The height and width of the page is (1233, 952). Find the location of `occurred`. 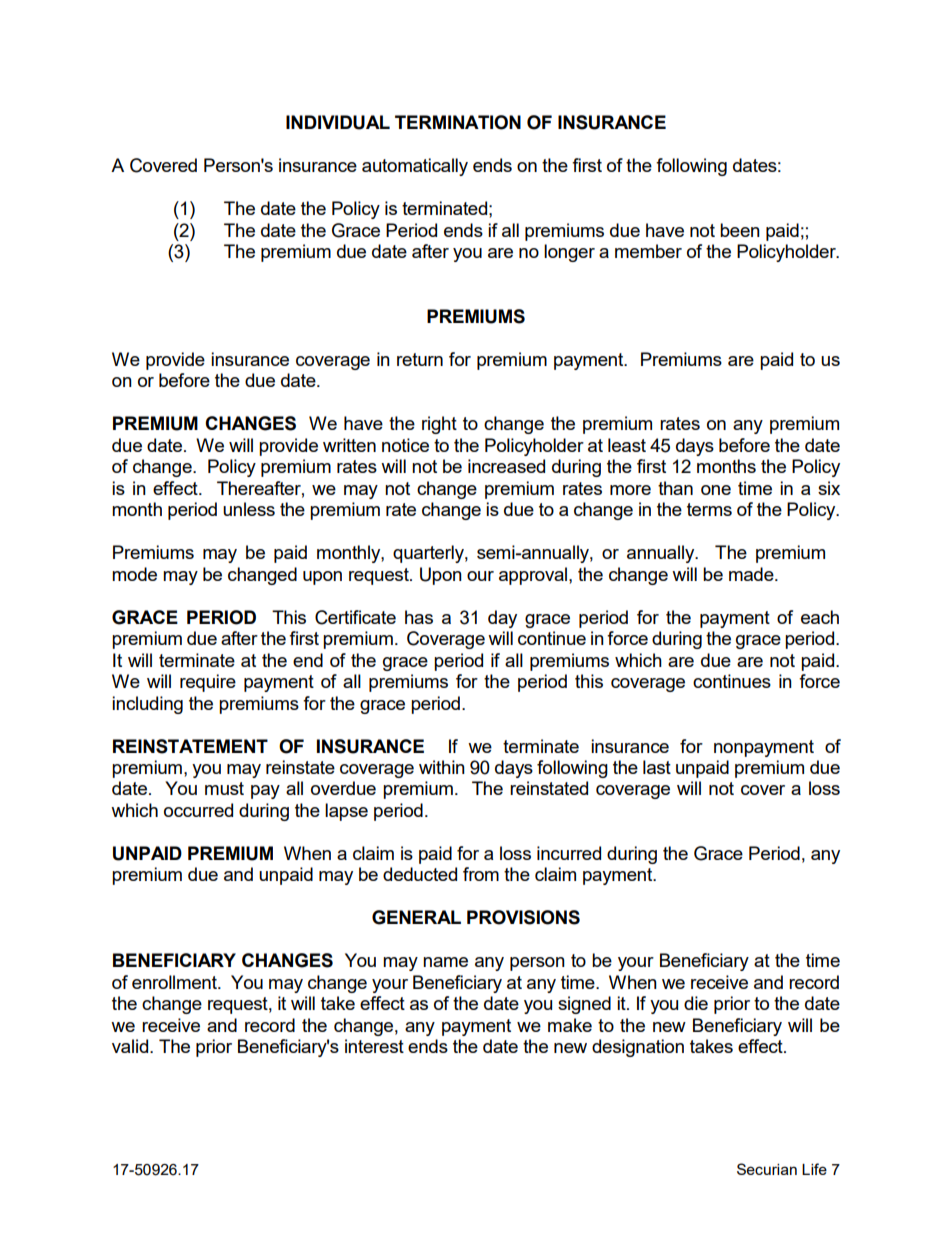

occurred is located at coordinates (198, 810).
